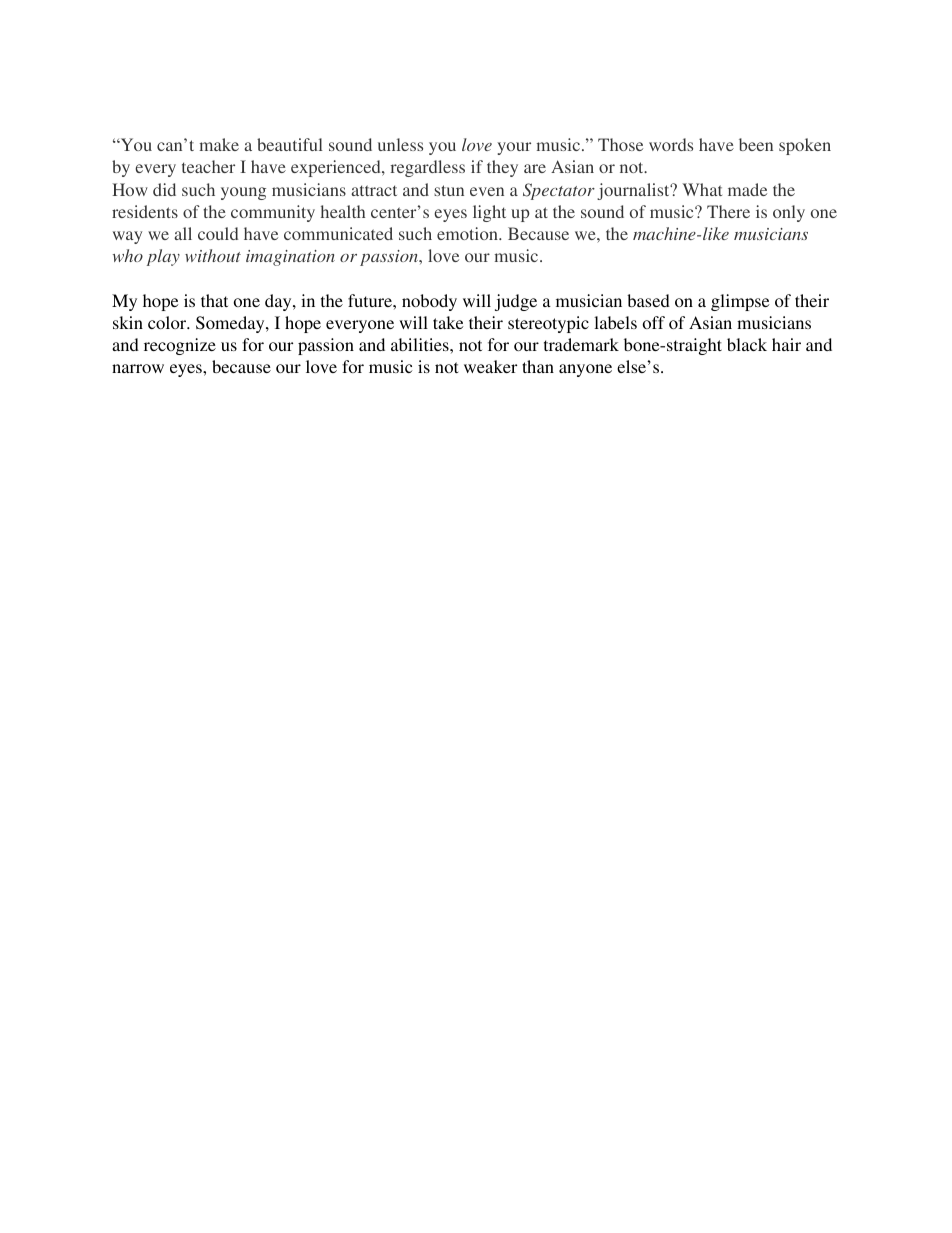 The width and height of the document is (952, 1233). I want to click on nobody, so click(429, 302).
